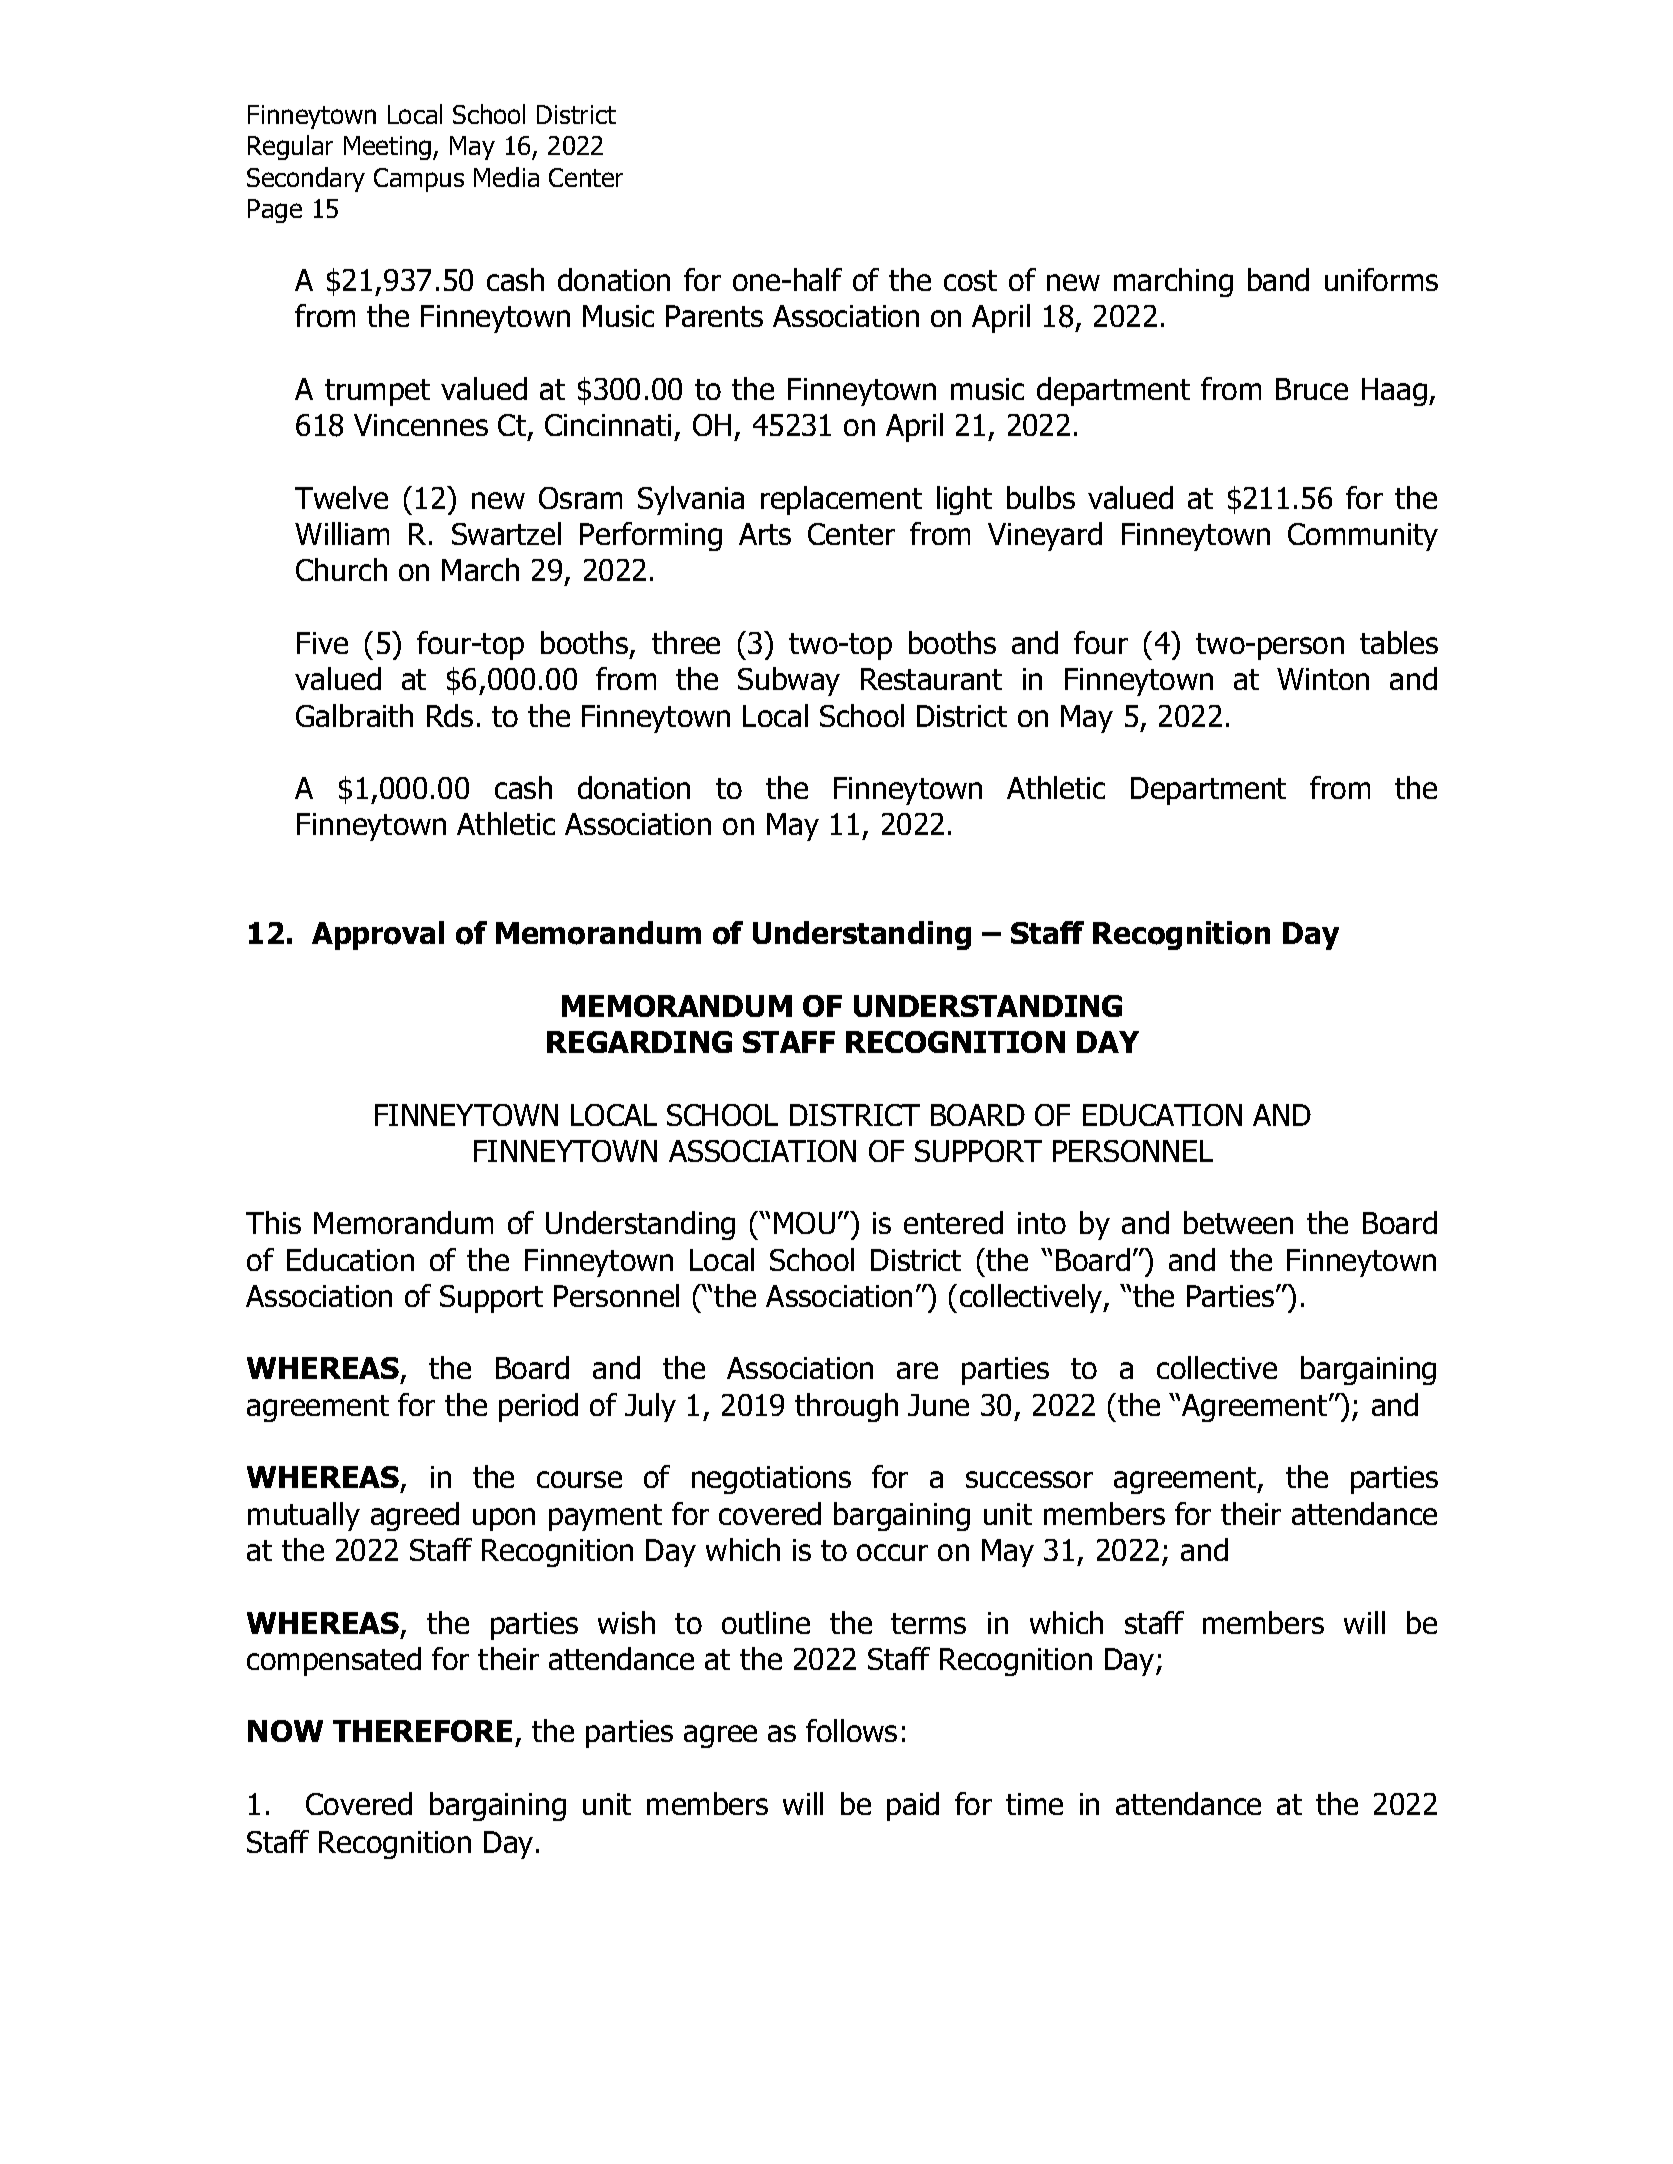 The width and height of the screenshot is (1673, 2164). Describe the element at coordinates (1034, 1804) in the screenshot. I see `time` at that location.
